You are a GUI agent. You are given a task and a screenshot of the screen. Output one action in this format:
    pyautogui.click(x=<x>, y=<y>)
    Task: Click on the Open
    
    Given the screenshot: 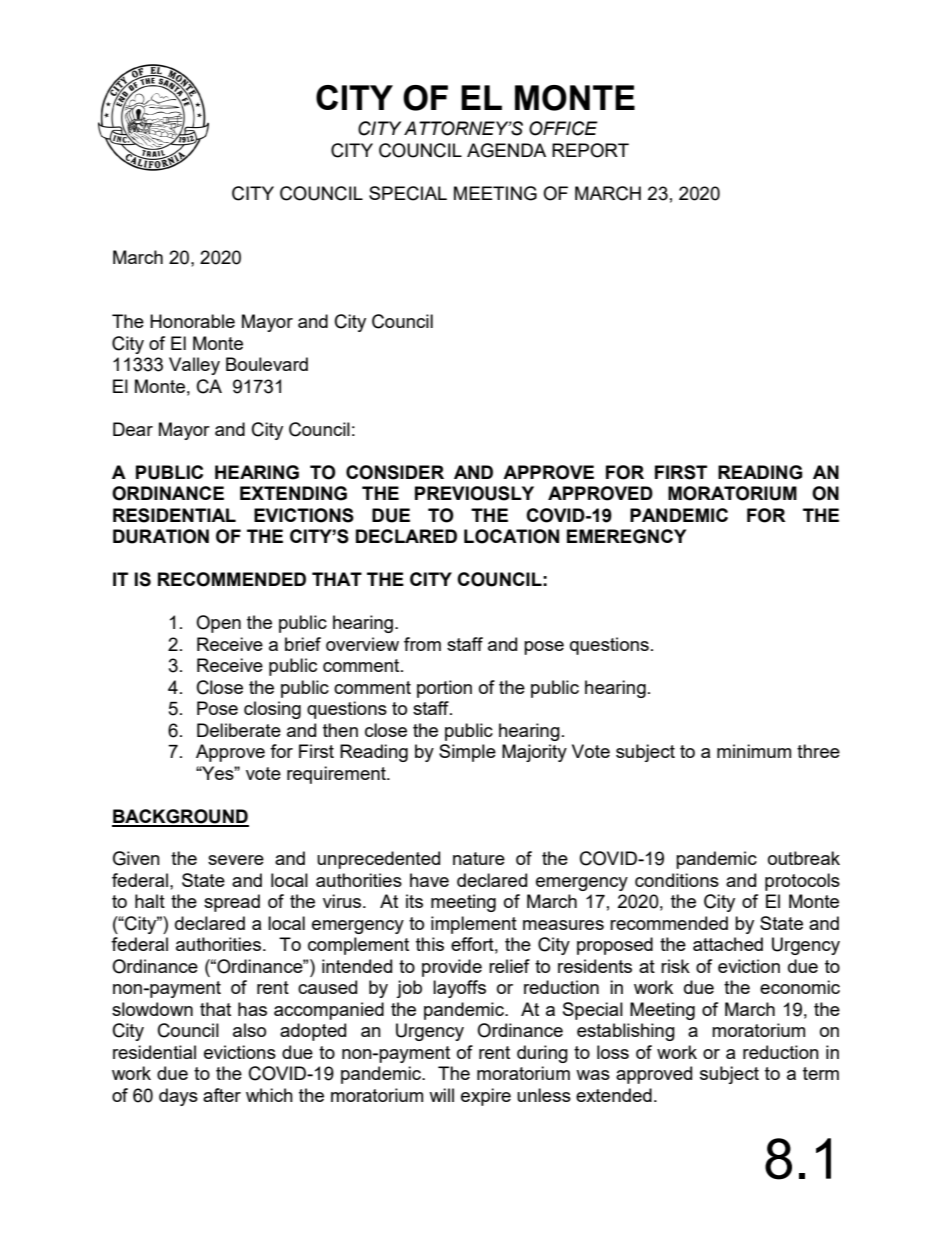 What is the action you would take?
    pyautogui.click(x=218, y=624)
